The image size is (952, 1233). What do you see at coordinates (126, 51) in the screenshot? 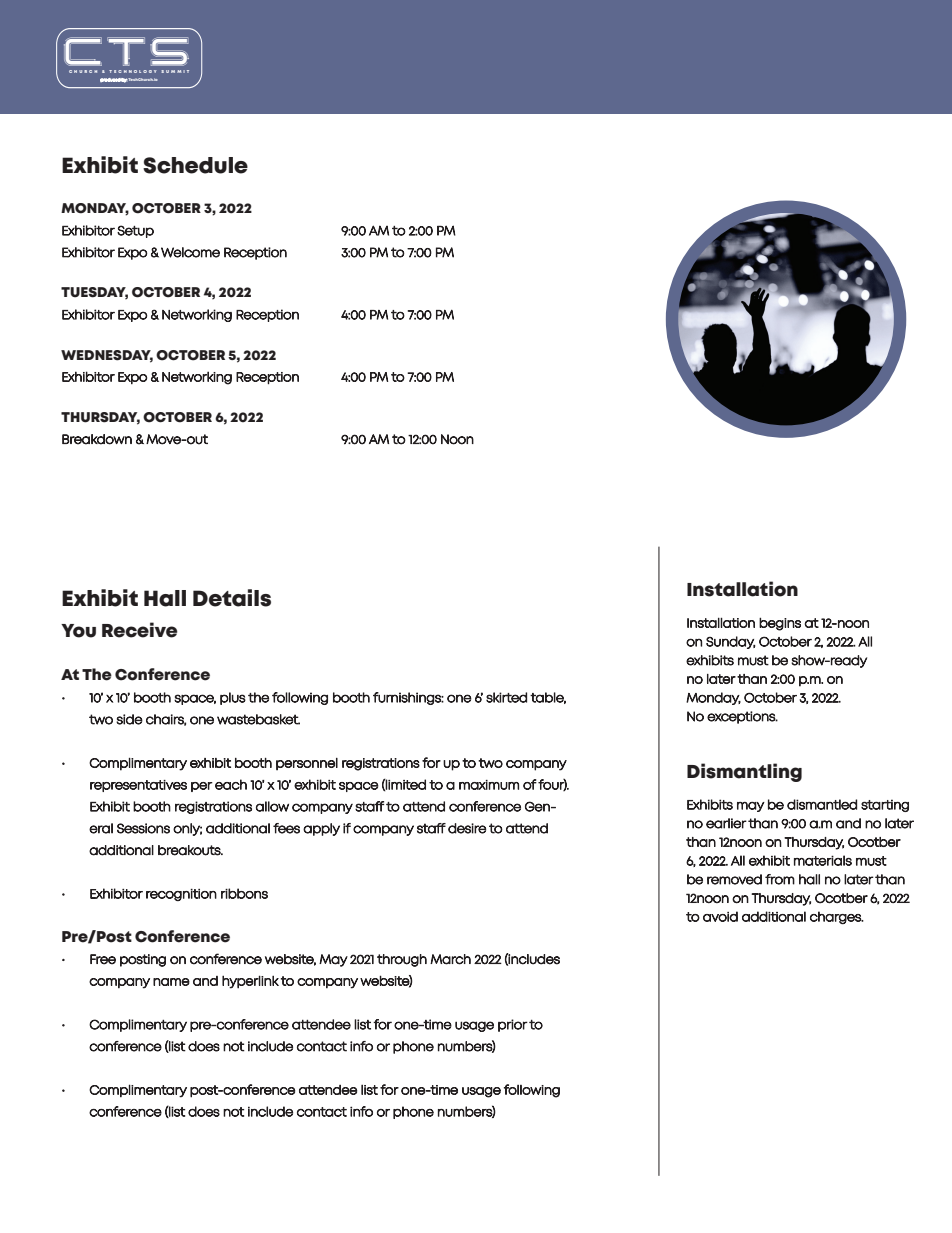
I see `CTS` at bounding box center [126, 51].
